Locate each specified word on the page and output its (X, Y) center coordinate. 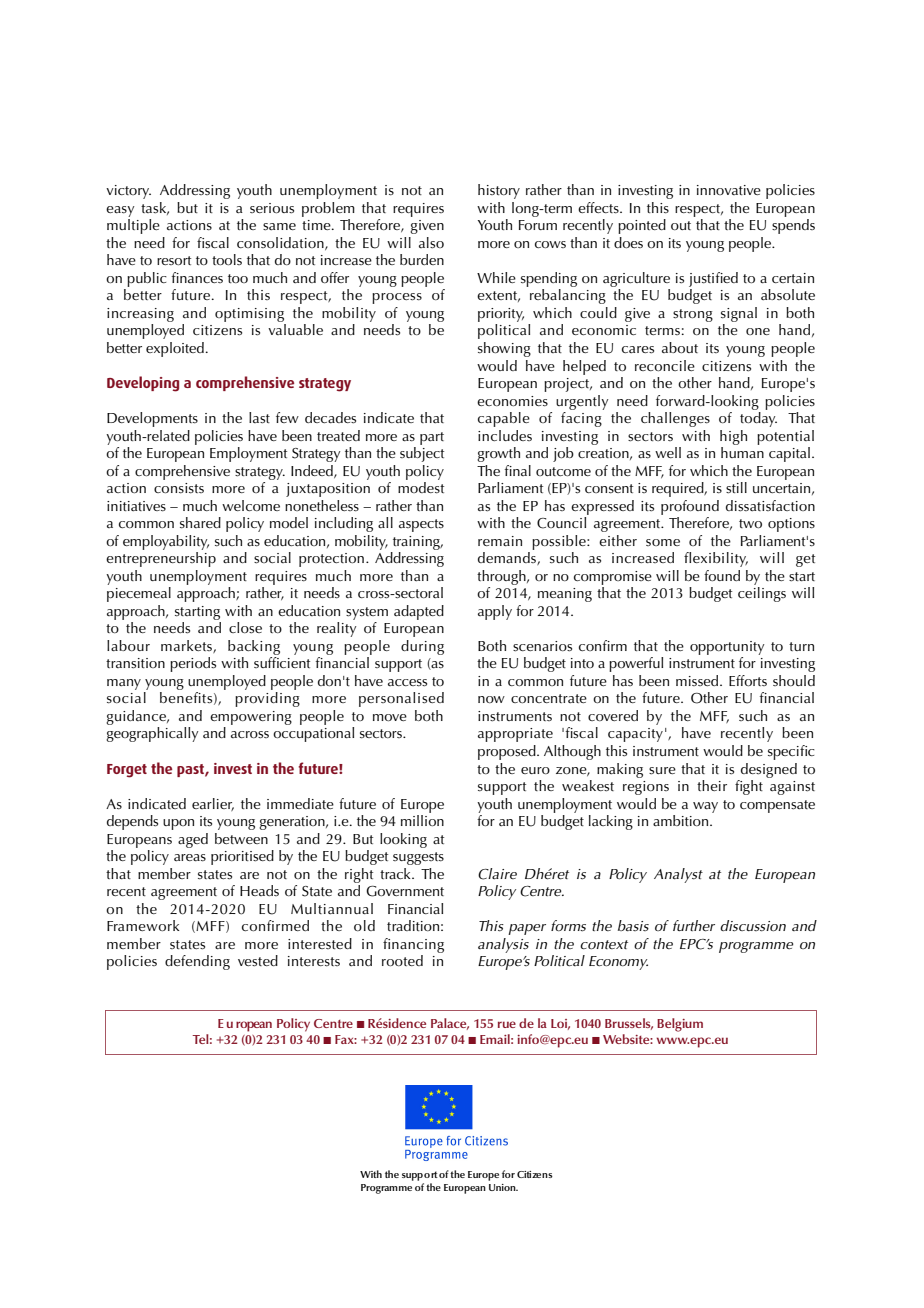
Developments (152, 419)
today (758, 419)
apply (495, 612)
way (705, 807)
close (245, 628)
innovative (729, 190)
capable (504, 419)
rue (507, 1024)
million (422, 820)
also (431, 243)
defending (197, 962)
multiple (133, 226)
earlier (213, 804)
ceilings (762, 594)
